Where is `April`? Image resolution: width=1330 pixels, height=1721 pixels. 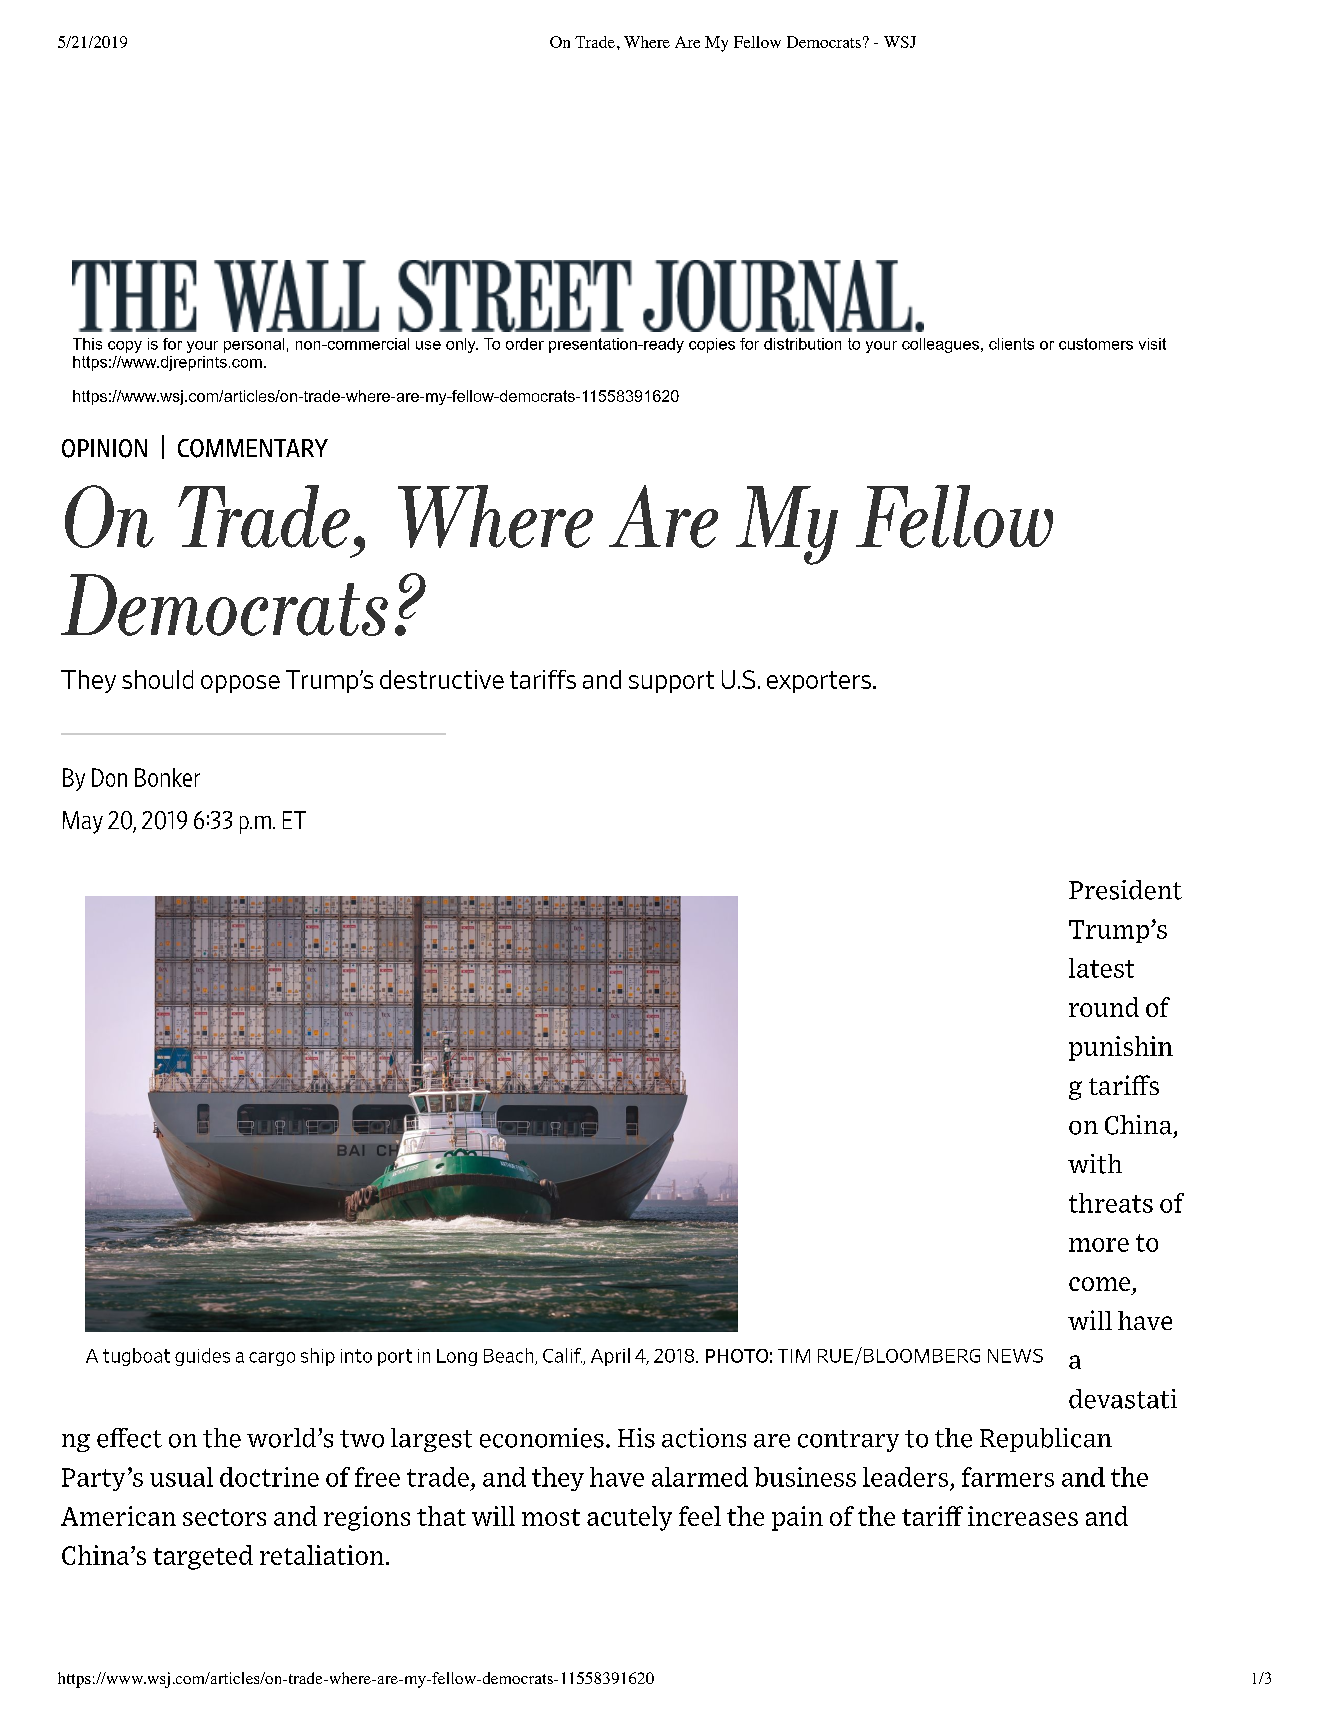 April is located at coordinates (610, 1357).
